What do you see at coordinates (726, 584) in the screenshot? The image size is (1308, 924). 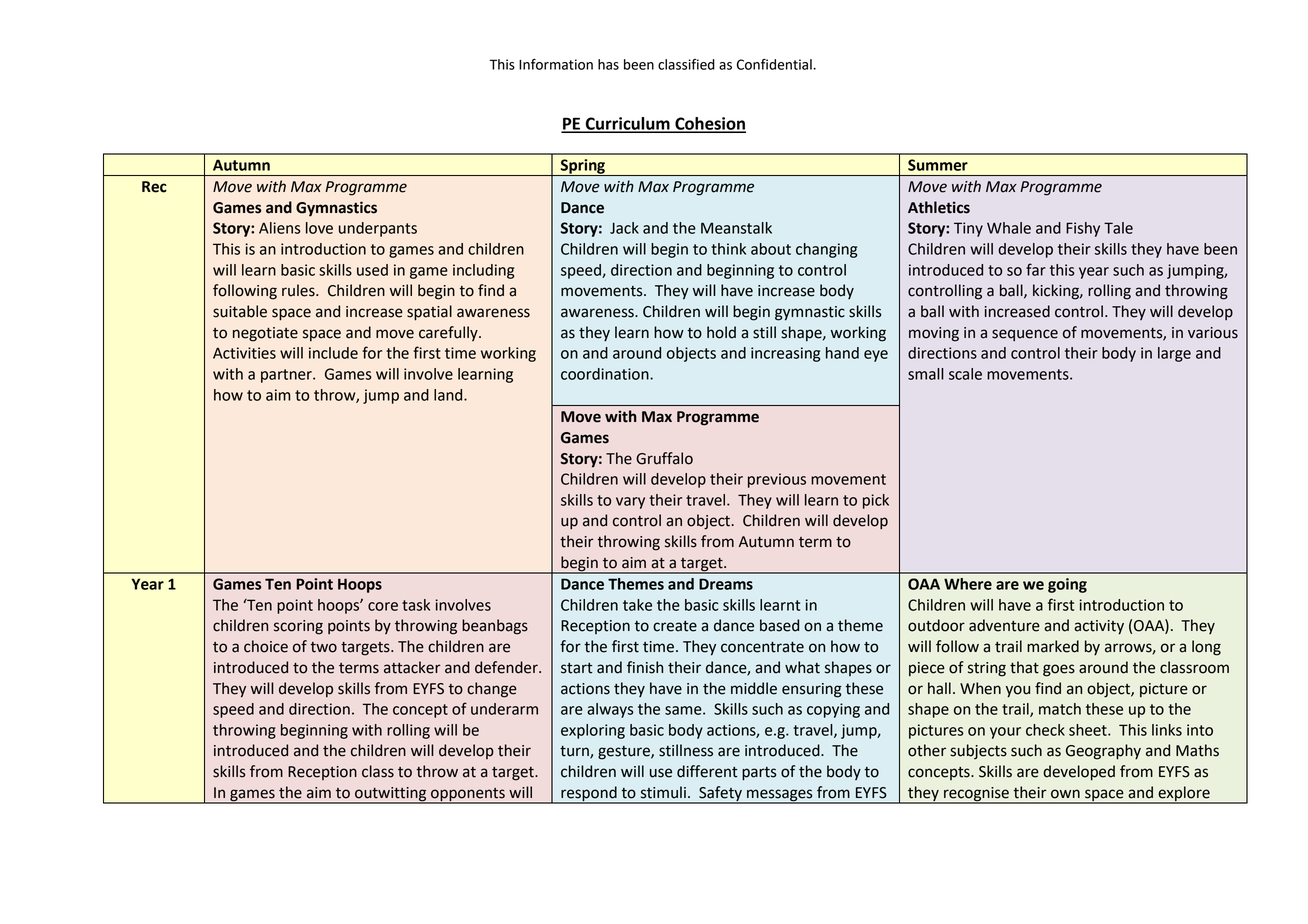 I see `Dreams` at bounding box center [726, 584].
